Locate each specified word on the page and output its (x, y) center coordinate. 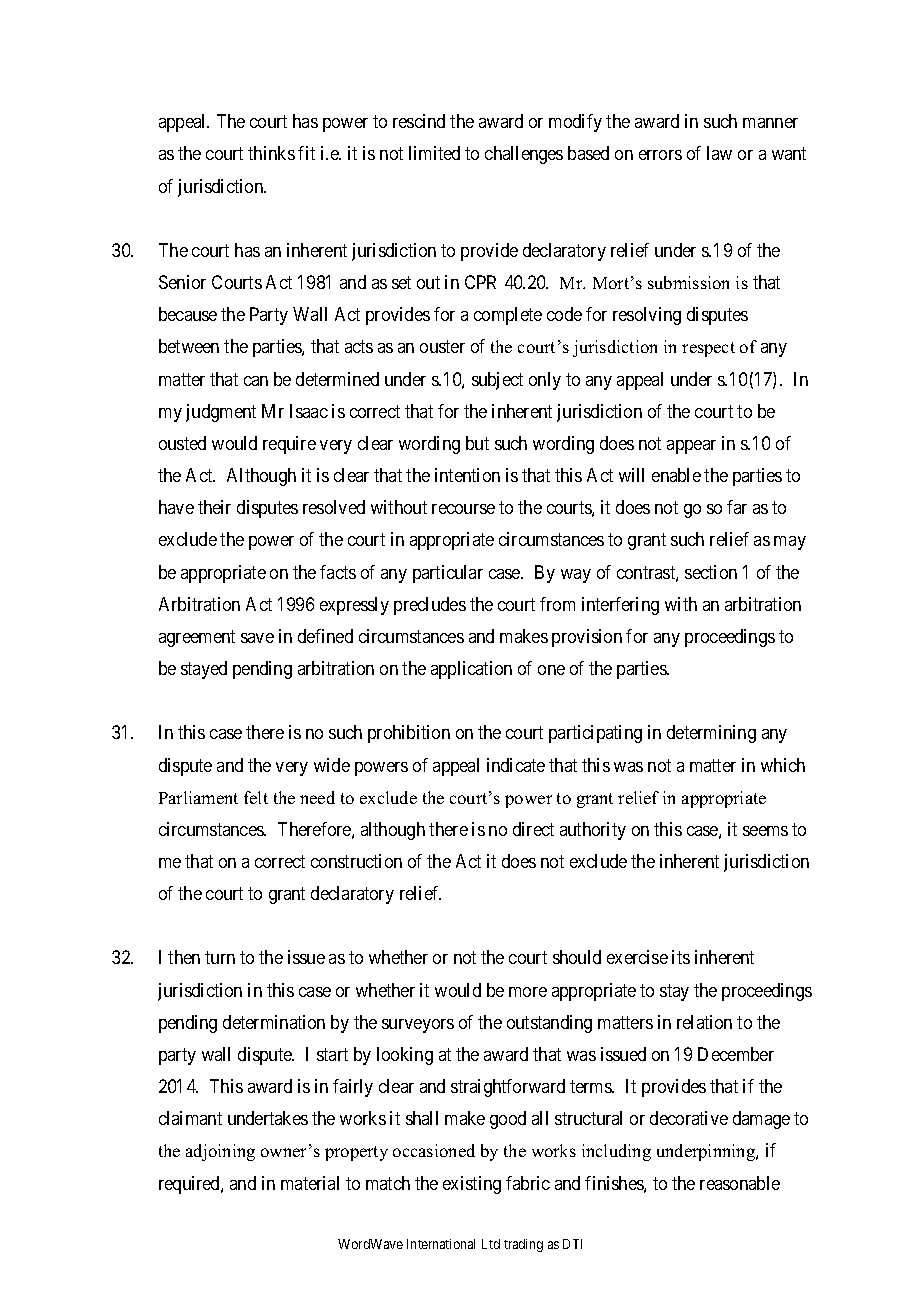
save (257, 638)
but (477, 443)
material (310, 1183)
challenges (524, 155)
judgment (221, 413)
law (719, 153)
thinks (271, 153)
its (681, 957)
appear (691, 447)
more (528, 992)
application (471, 670)
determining (711, 734)
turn (220, 958)
